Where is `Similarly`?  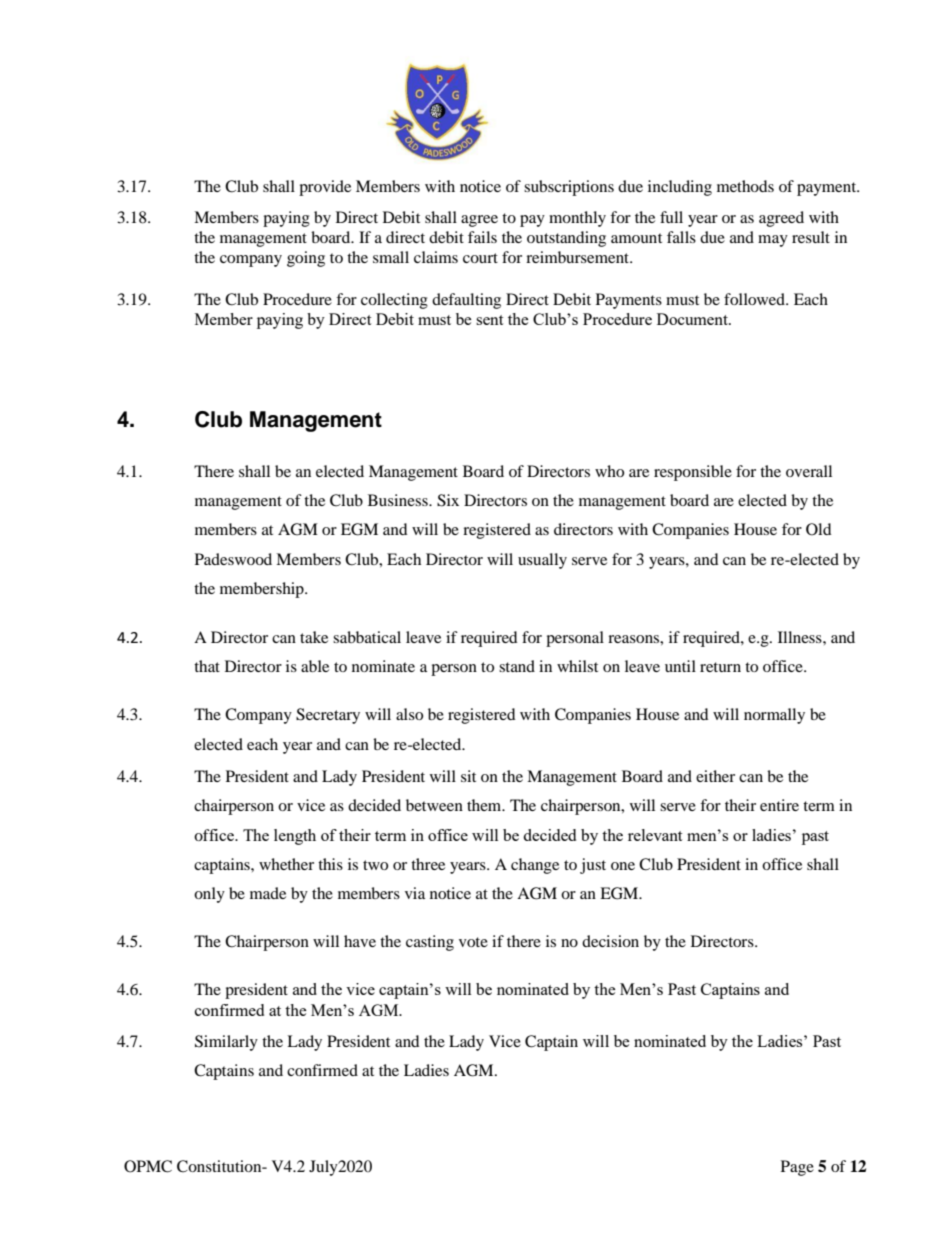 Similarly is located at coordinates (226, 1043).
